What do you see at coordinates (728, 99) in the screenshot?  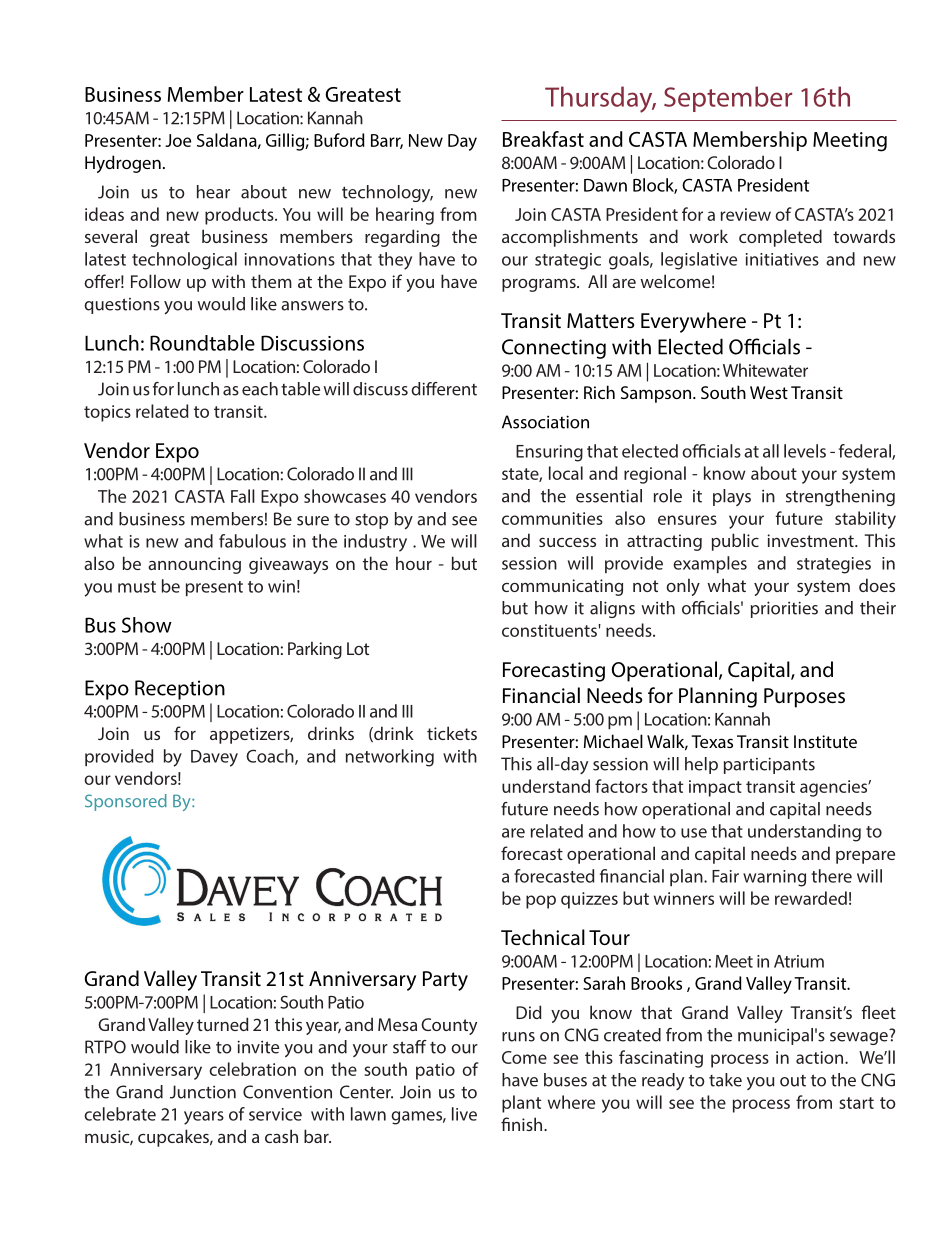 I see `September` at bounding box center [728, 99].
